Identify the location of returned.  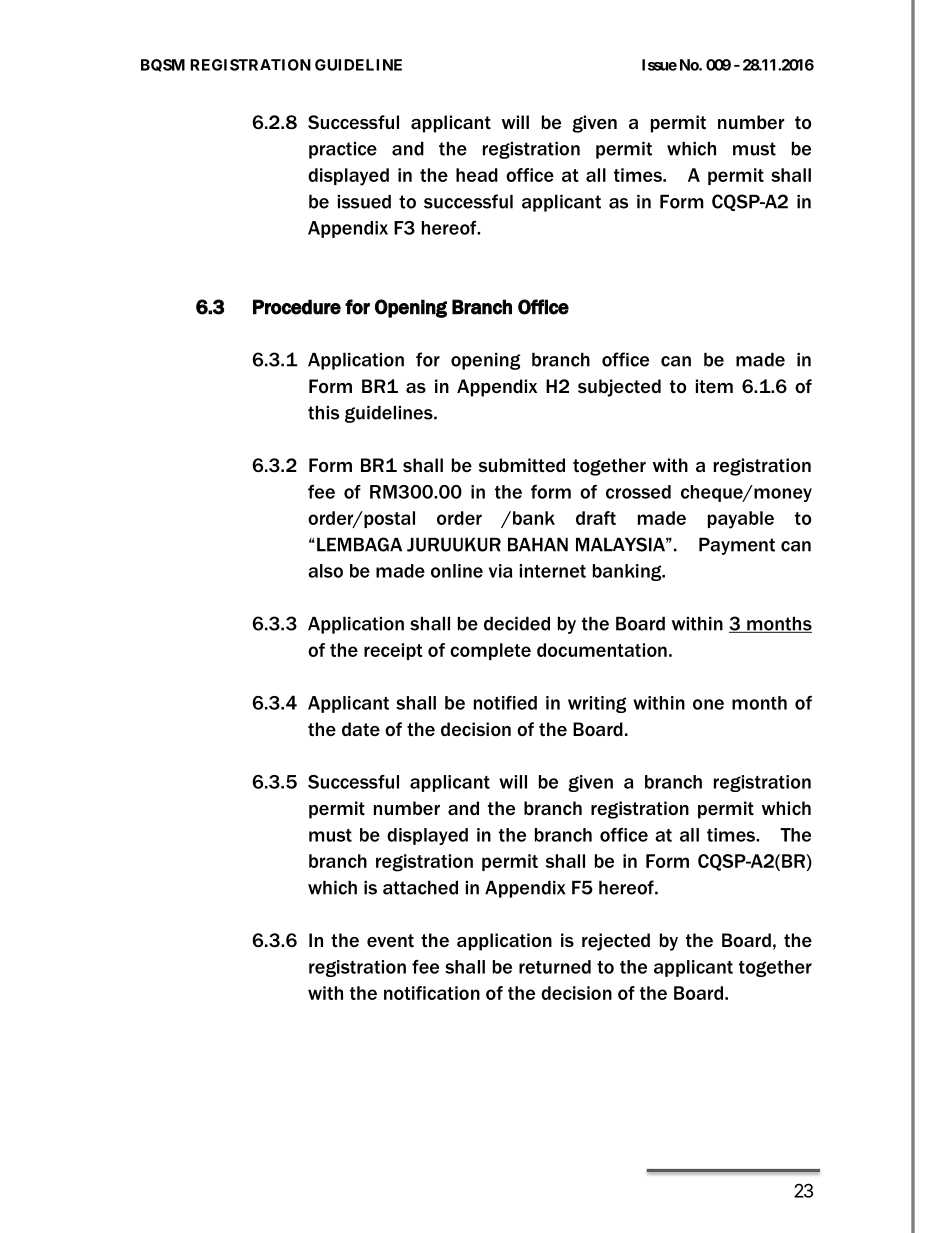
(555, 967).
